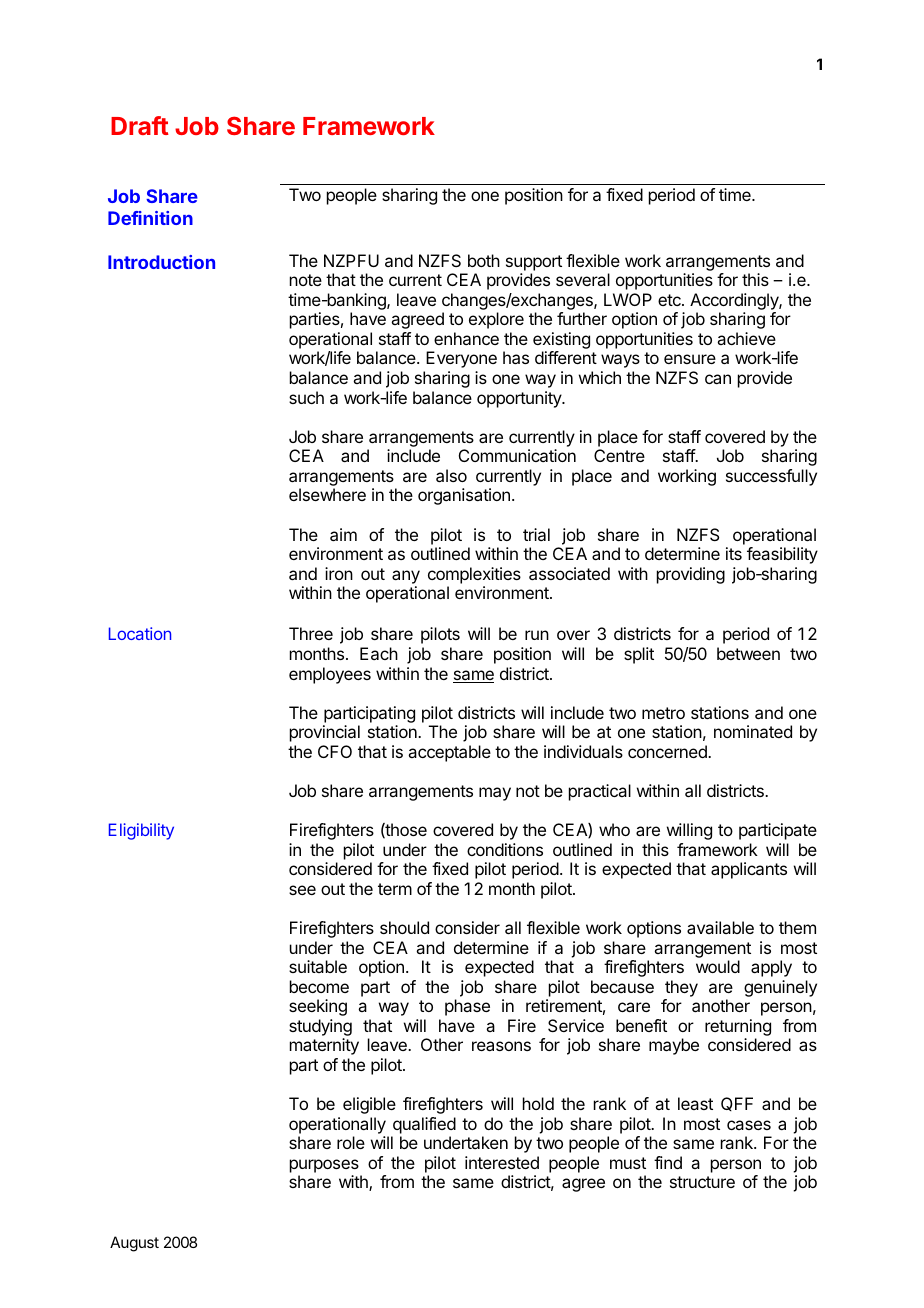 This screenshot has height=1308, width=924. What do you see at coordinates (134, 1244) in the screenshot?
I see `August` at bounding box center [134, 1244].
